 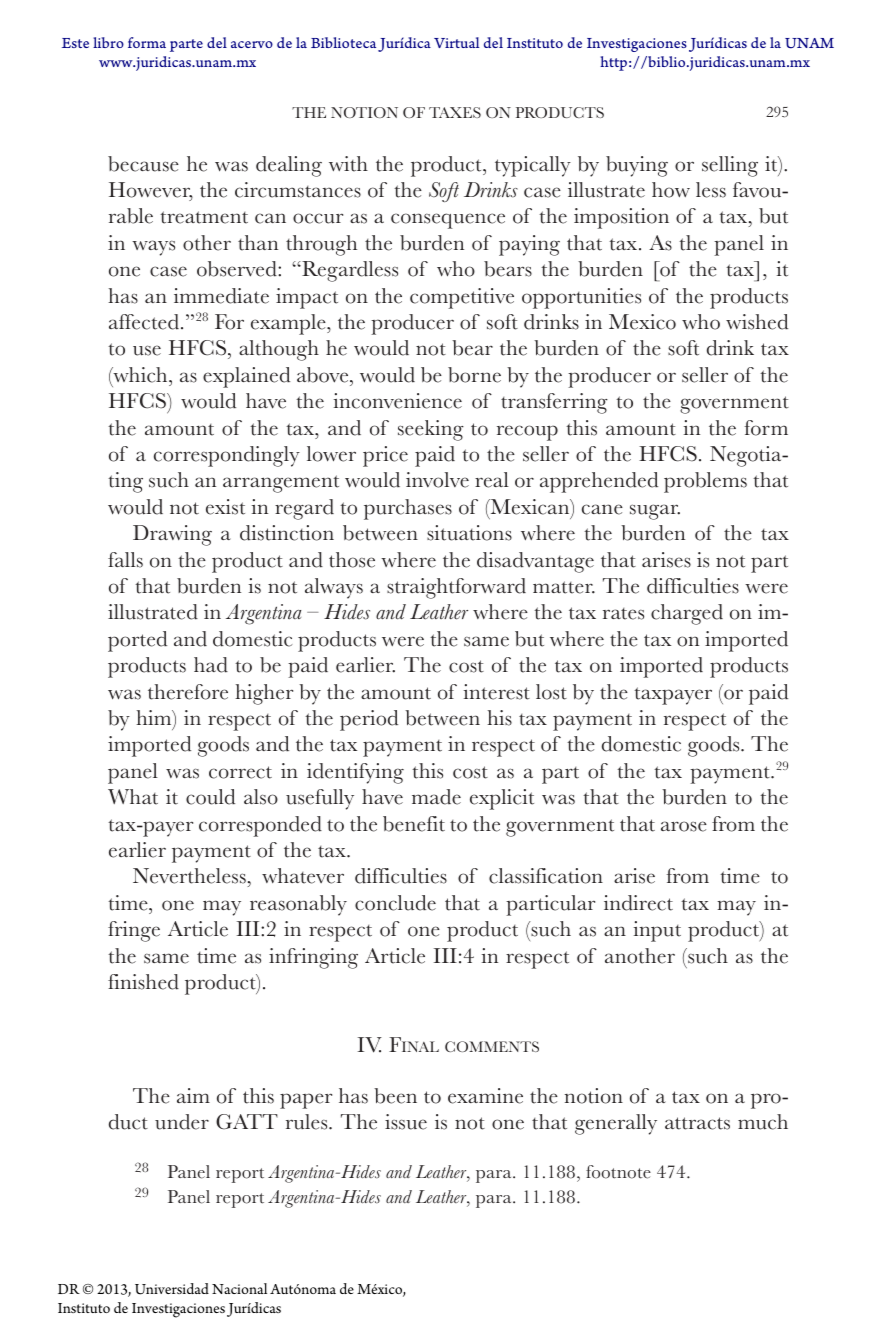 I want to click on buying, so click(x=637, y=166).
